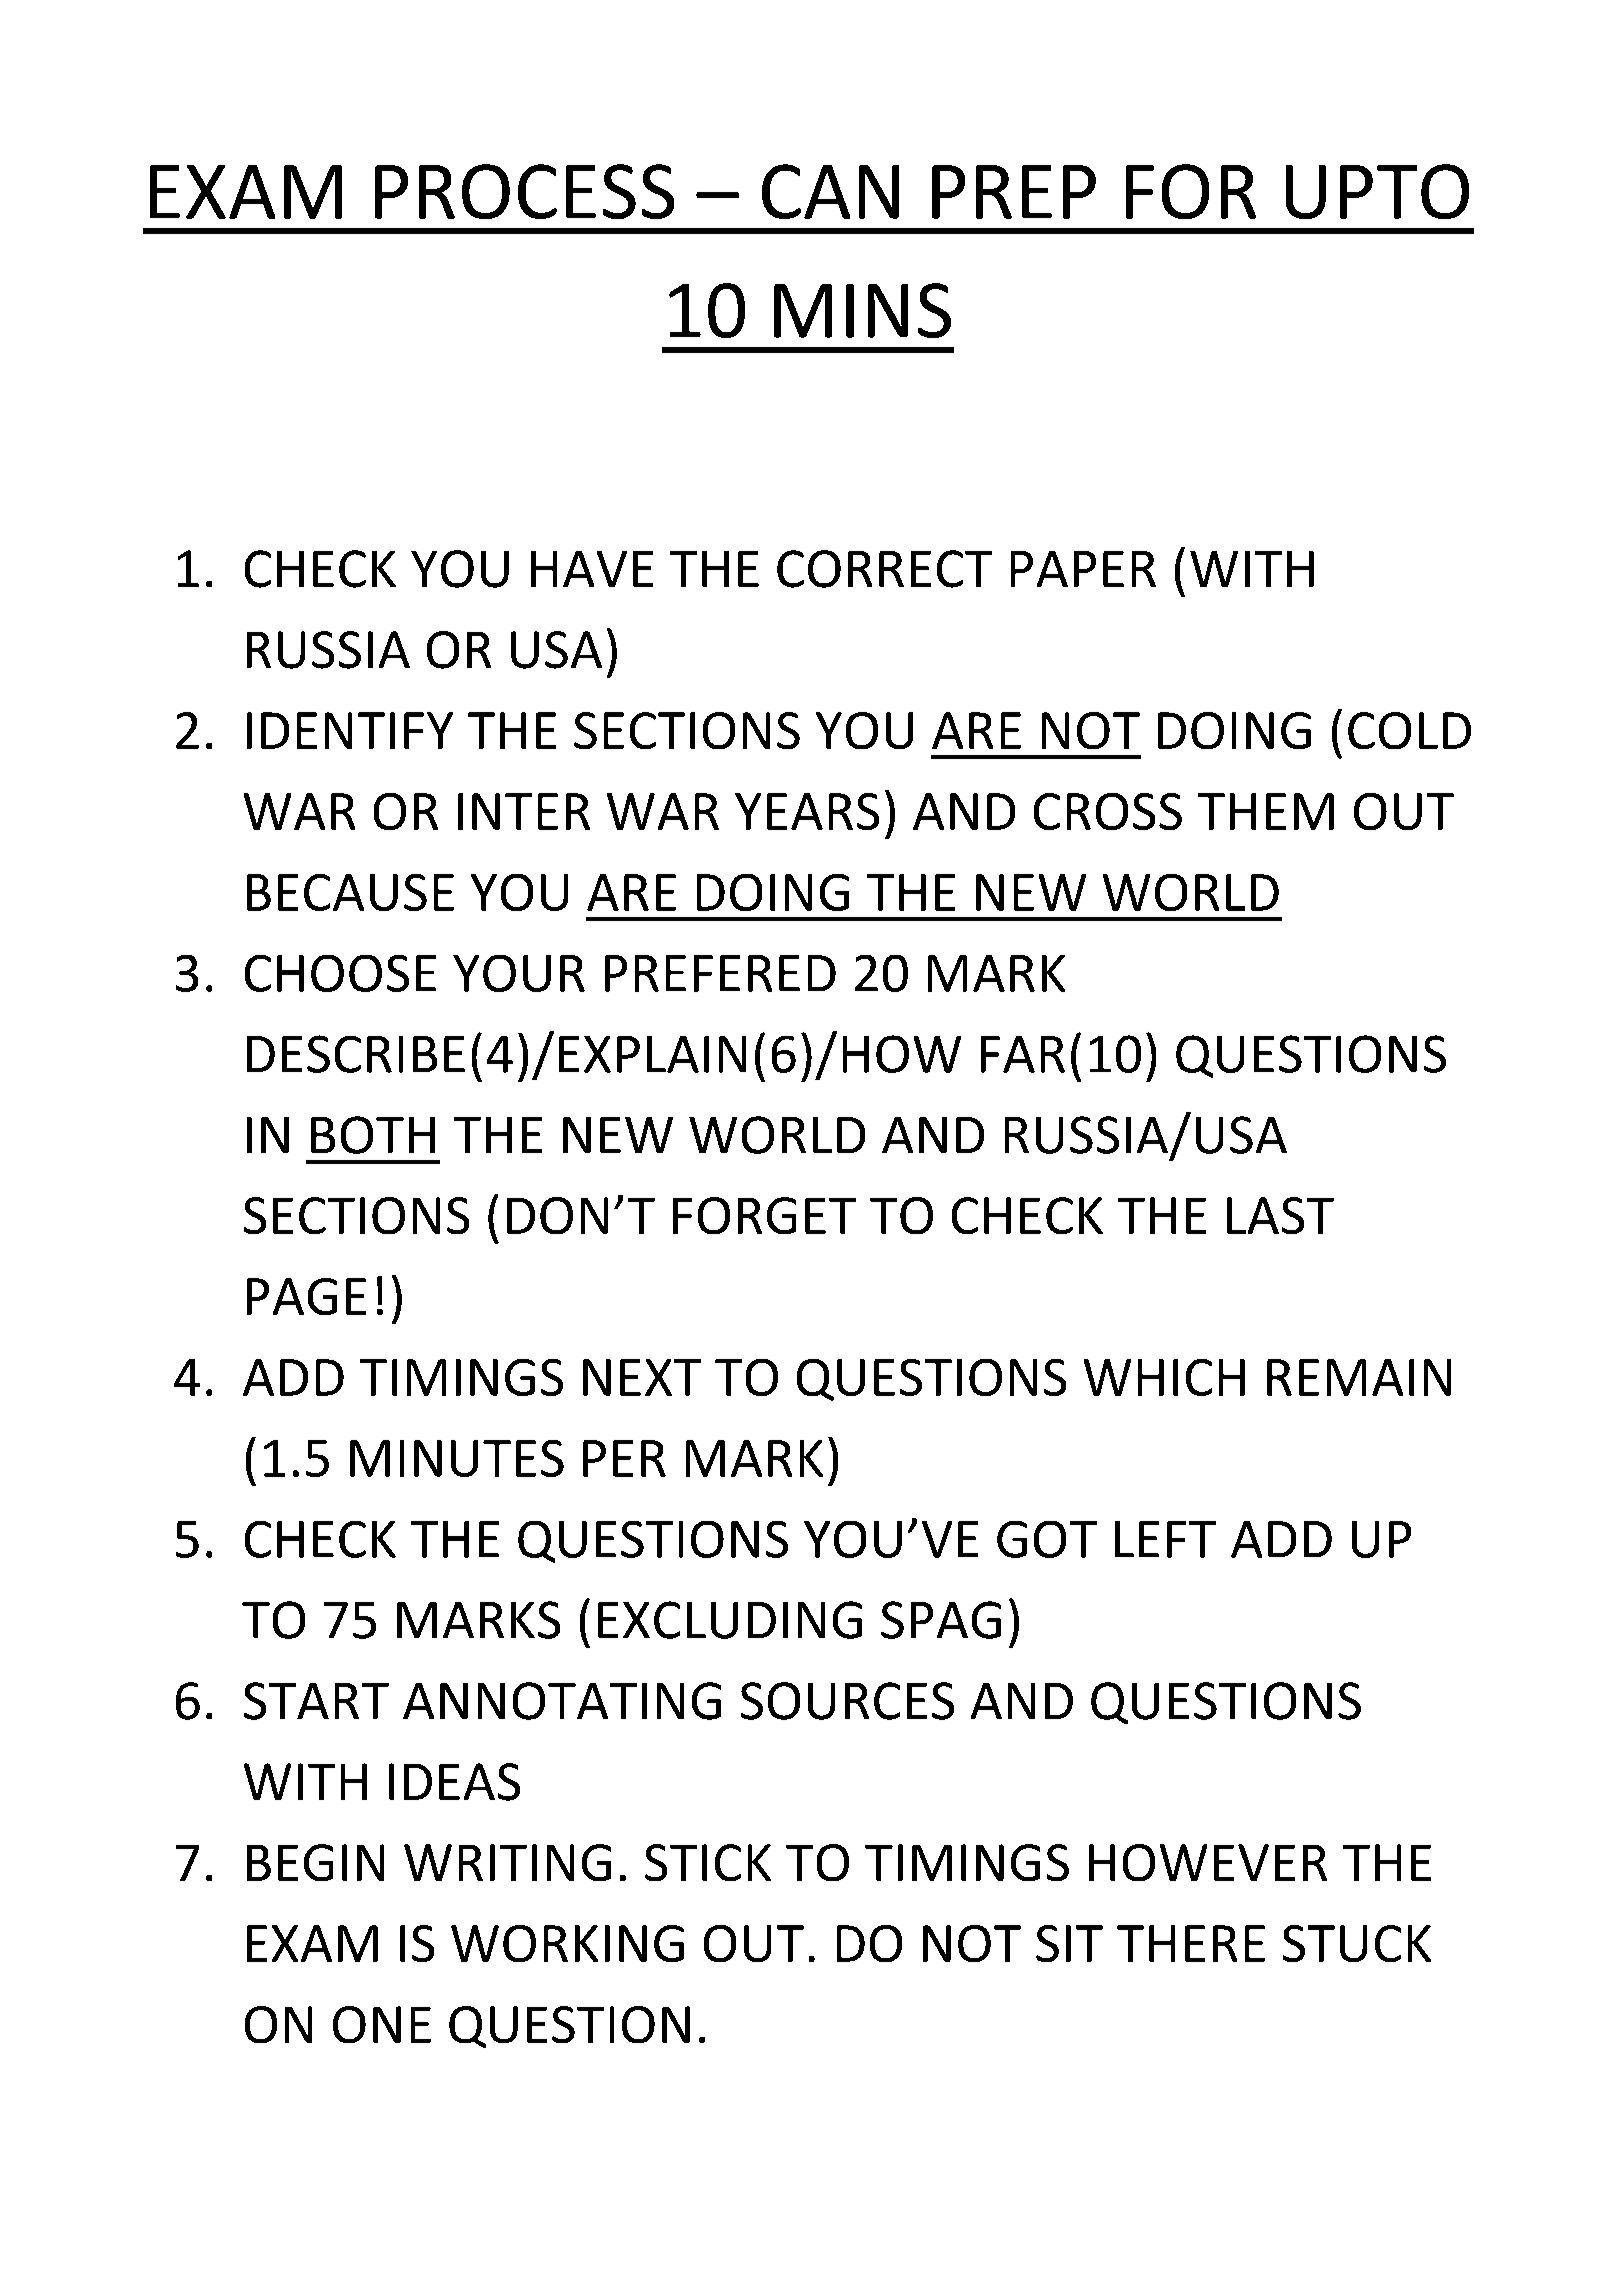 This image has width=1616, height=2286. What do you see at coordinates (764, 1215) in the image?
I see `FORGET` at bounding box center [764, 1215].
